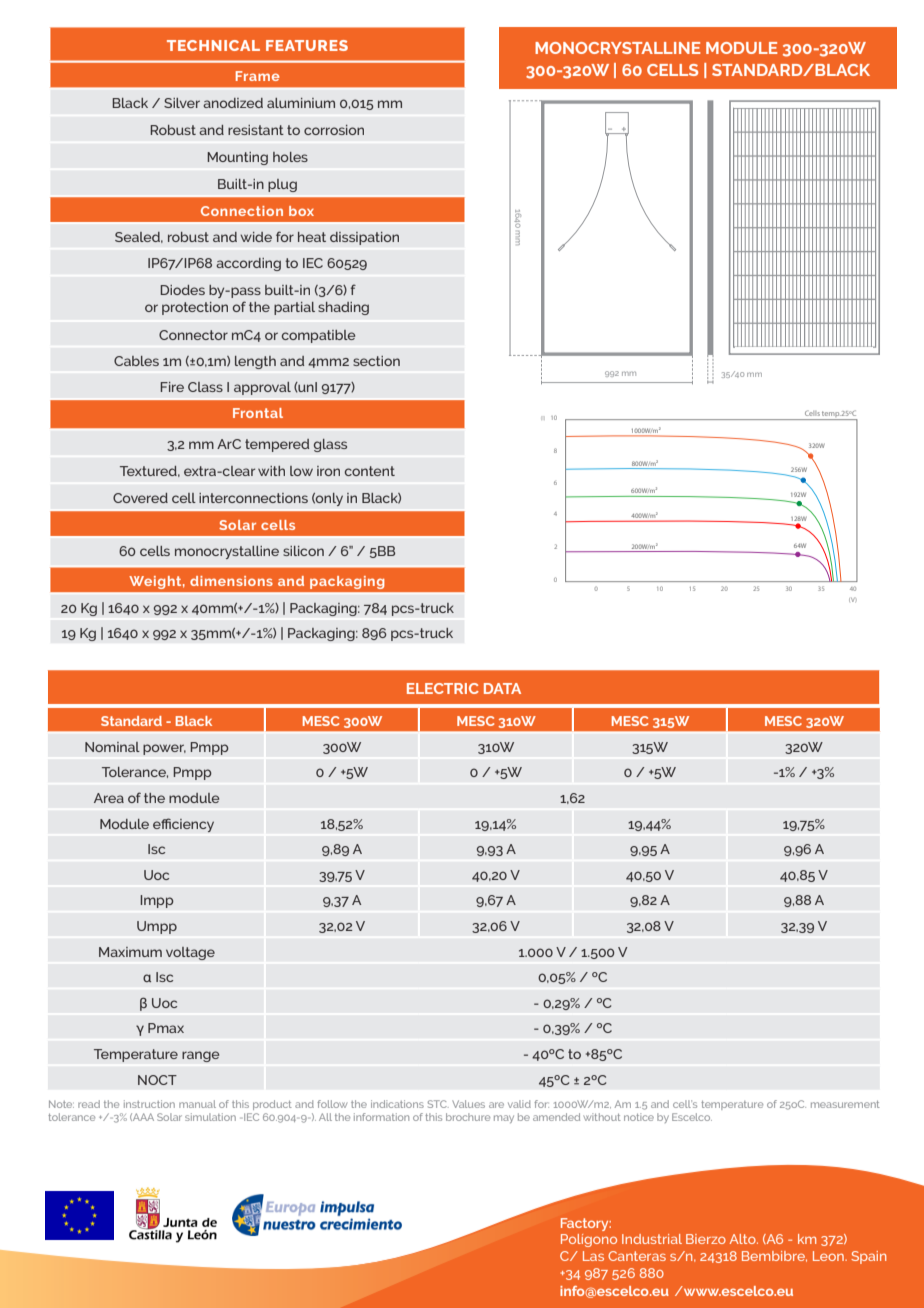 The height and width of the document is (1308, 924). Describe the element at coordinates (502, 688) in the document. I see `DATA` at that location.
